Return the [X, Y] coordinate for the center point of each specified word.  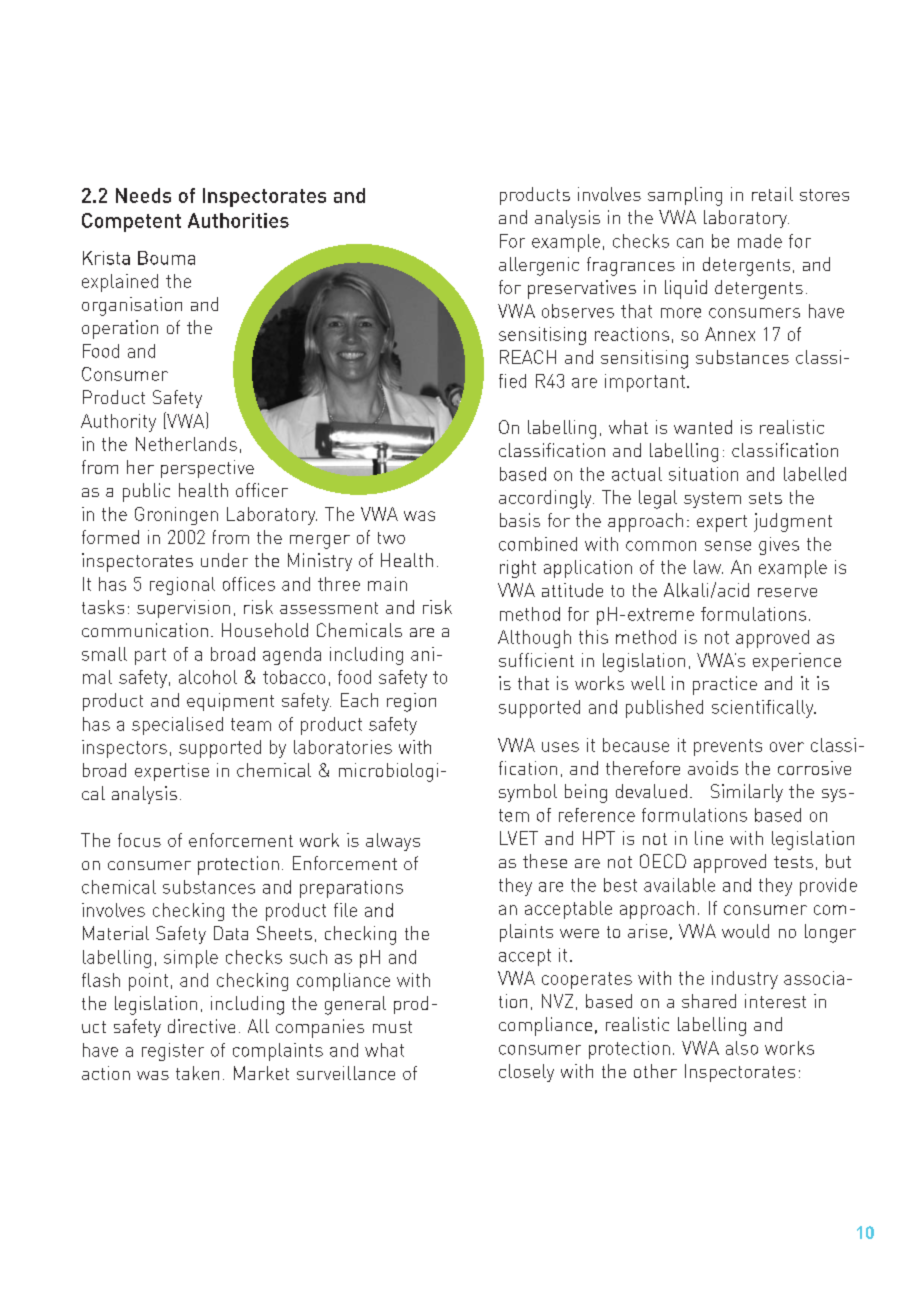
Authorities [238, 220]
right [518, 569]
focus [139, 840]
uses [560, 747]
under [224, 560]
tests [793, 862]
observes [578, 311]
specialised [177, 726]
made [760, 241]
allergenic [539, 266]
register [173, 1052]
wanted [703, 427]
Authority [118, 423]
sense [728, 546]
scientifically [764, 709]
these [545, 861]
